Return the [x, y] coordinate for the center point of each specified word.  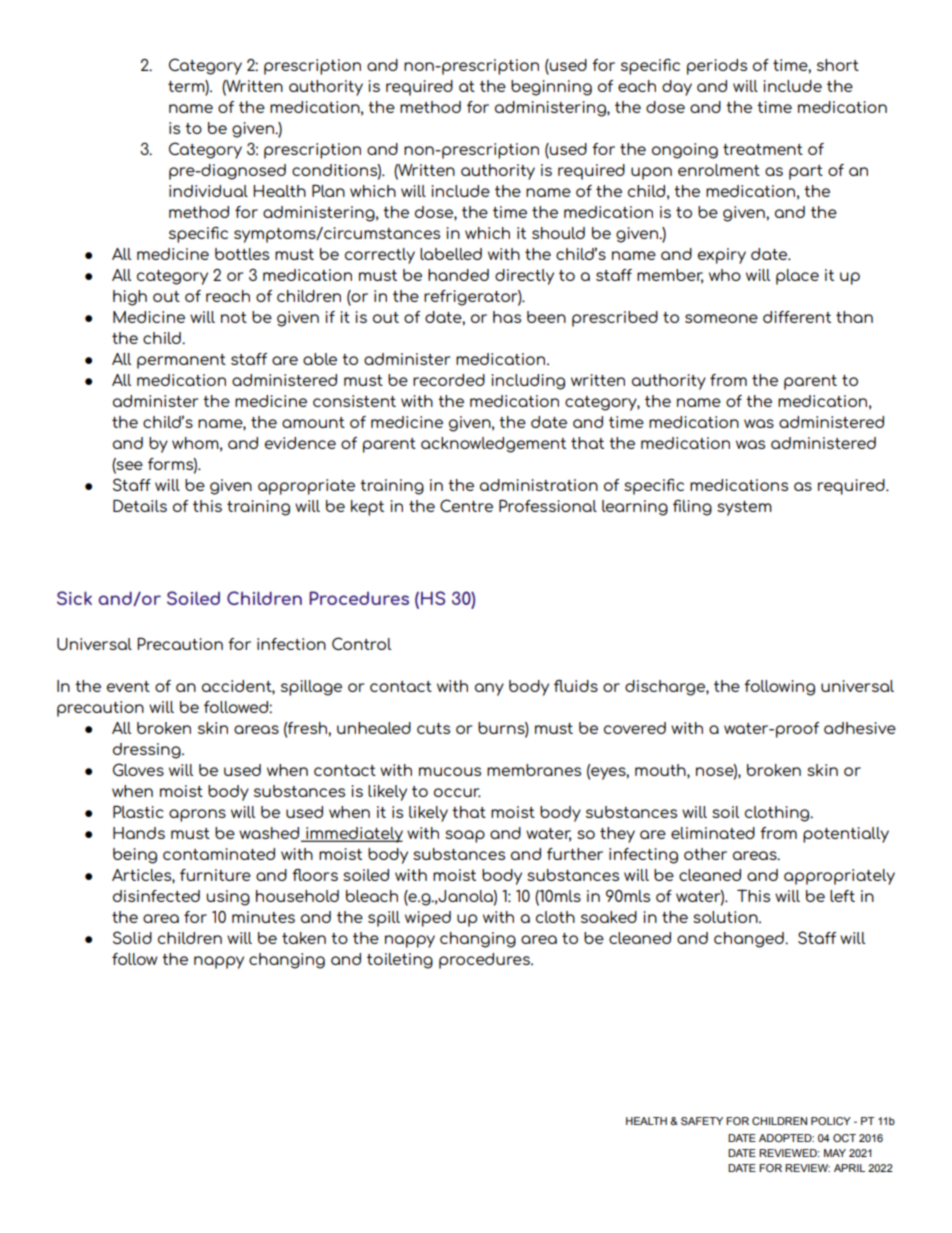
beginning [551, 88]
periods [717, 67]
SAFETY [702, 1121]
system [744, 508]
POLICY [831, 1121]
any [489, 689]
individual [208, 191]
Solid [132, 937]
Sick [74, 598]
